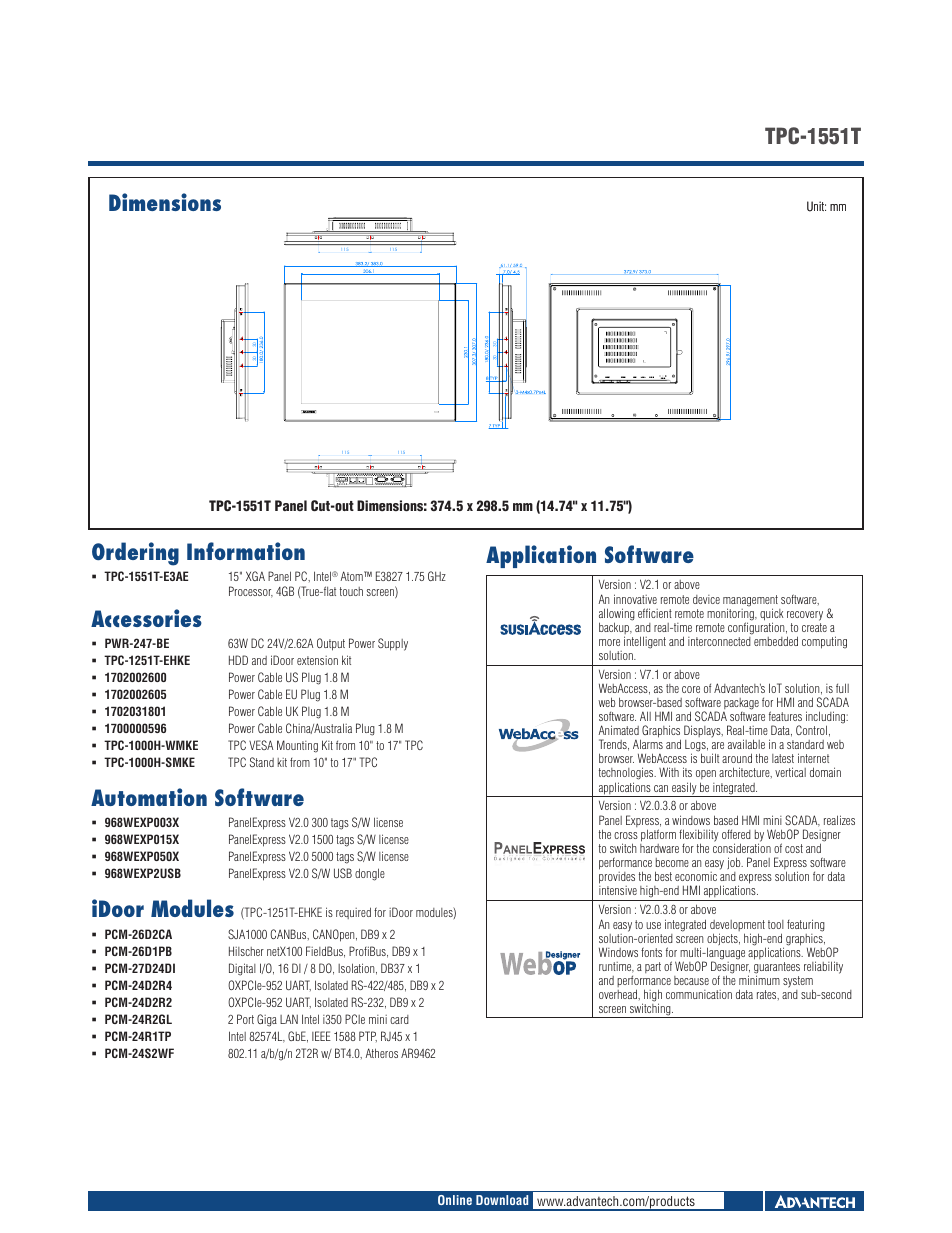 This document has width=952, height=1233. What do you see at coordinates (245, 1019) in the document?
I see `Port` at bounding box center [245, 1019].
